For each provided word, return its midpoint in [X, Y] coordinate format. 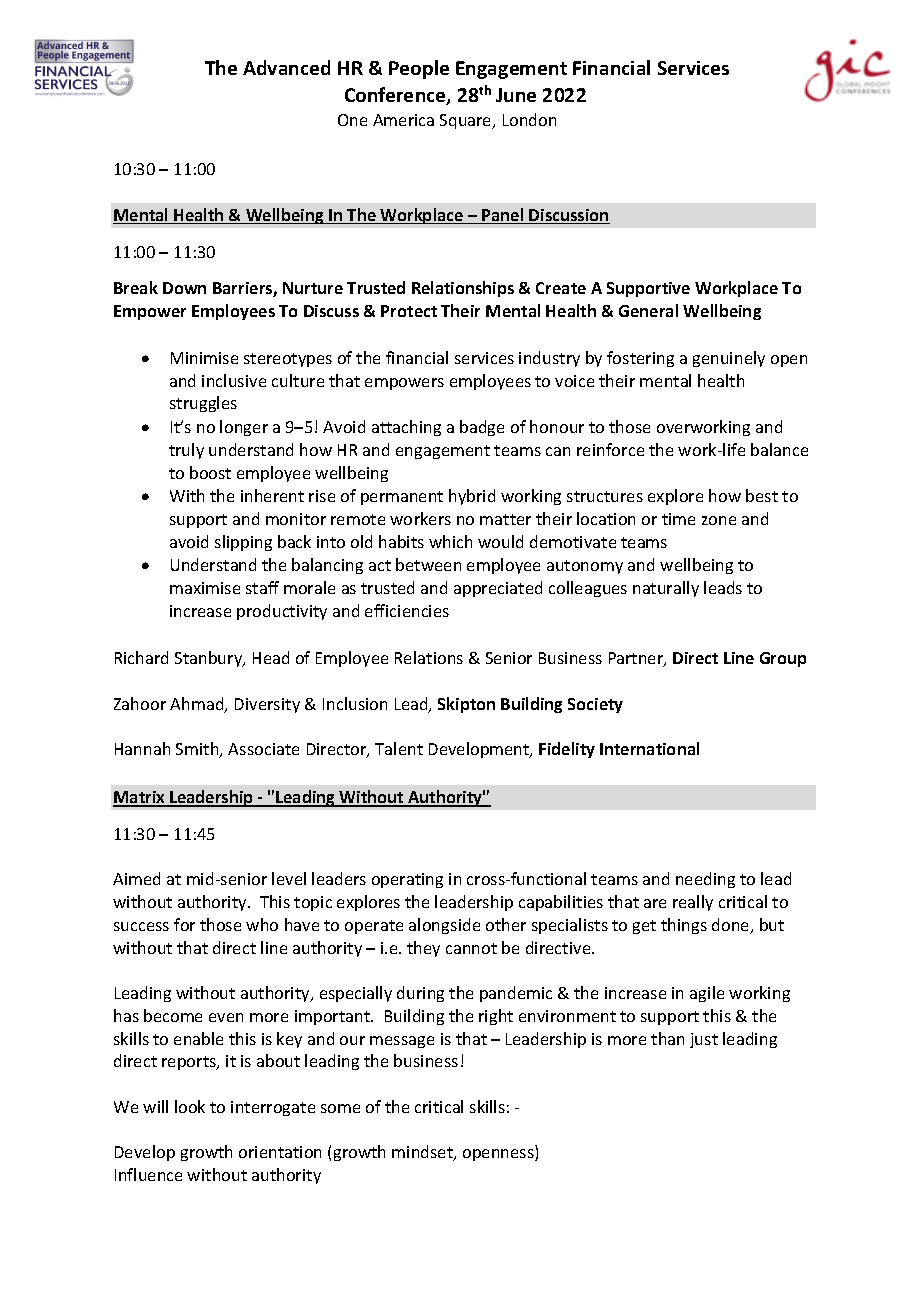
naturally [666, 589]
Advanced [286, 67]
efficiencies [407, 610]
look [190, 1106]
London [529, 119]
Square [467, 121]
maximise [205, 588]
